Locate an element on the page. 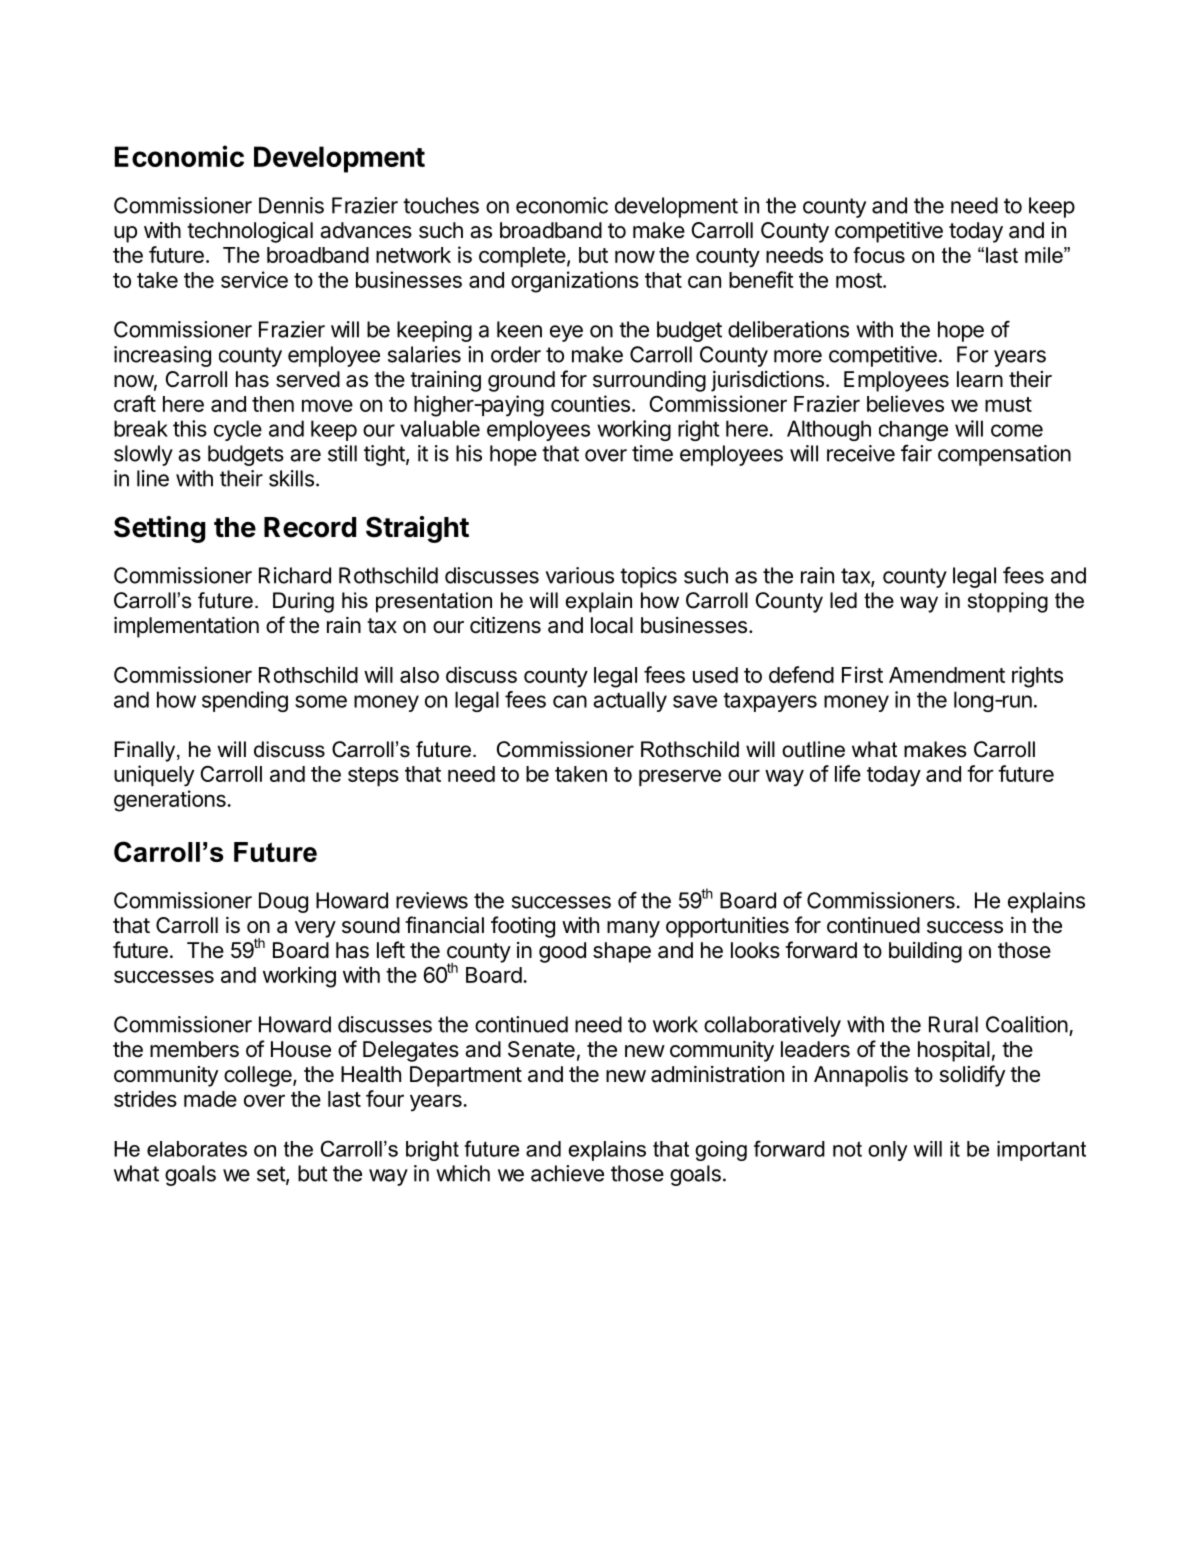  stopping is located at coordinates (1008, 602).
